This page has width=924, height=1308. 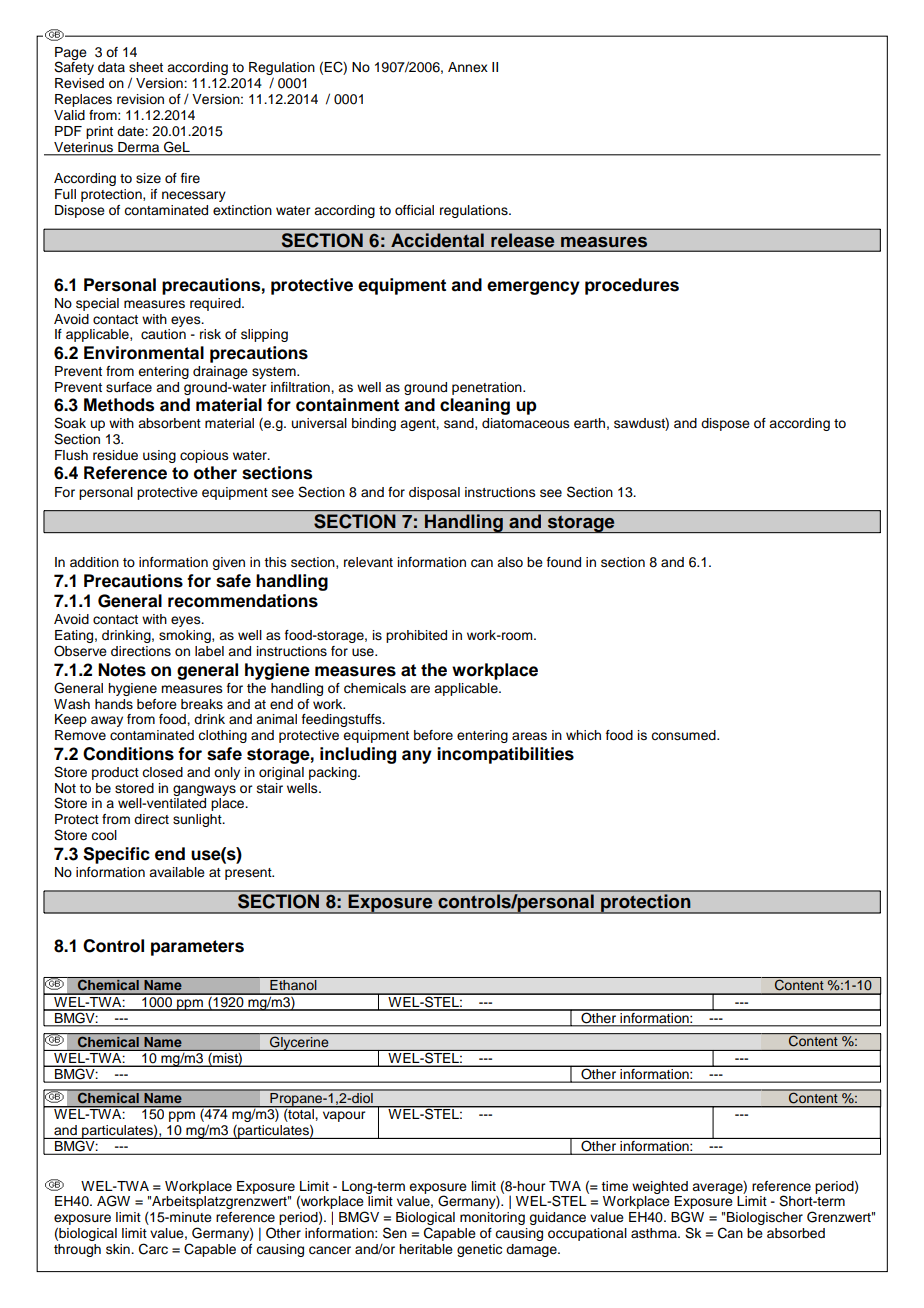 What do you see at coordinates (488, 388) in the page?
I see `penetration` at bounding box center [488, 388].
